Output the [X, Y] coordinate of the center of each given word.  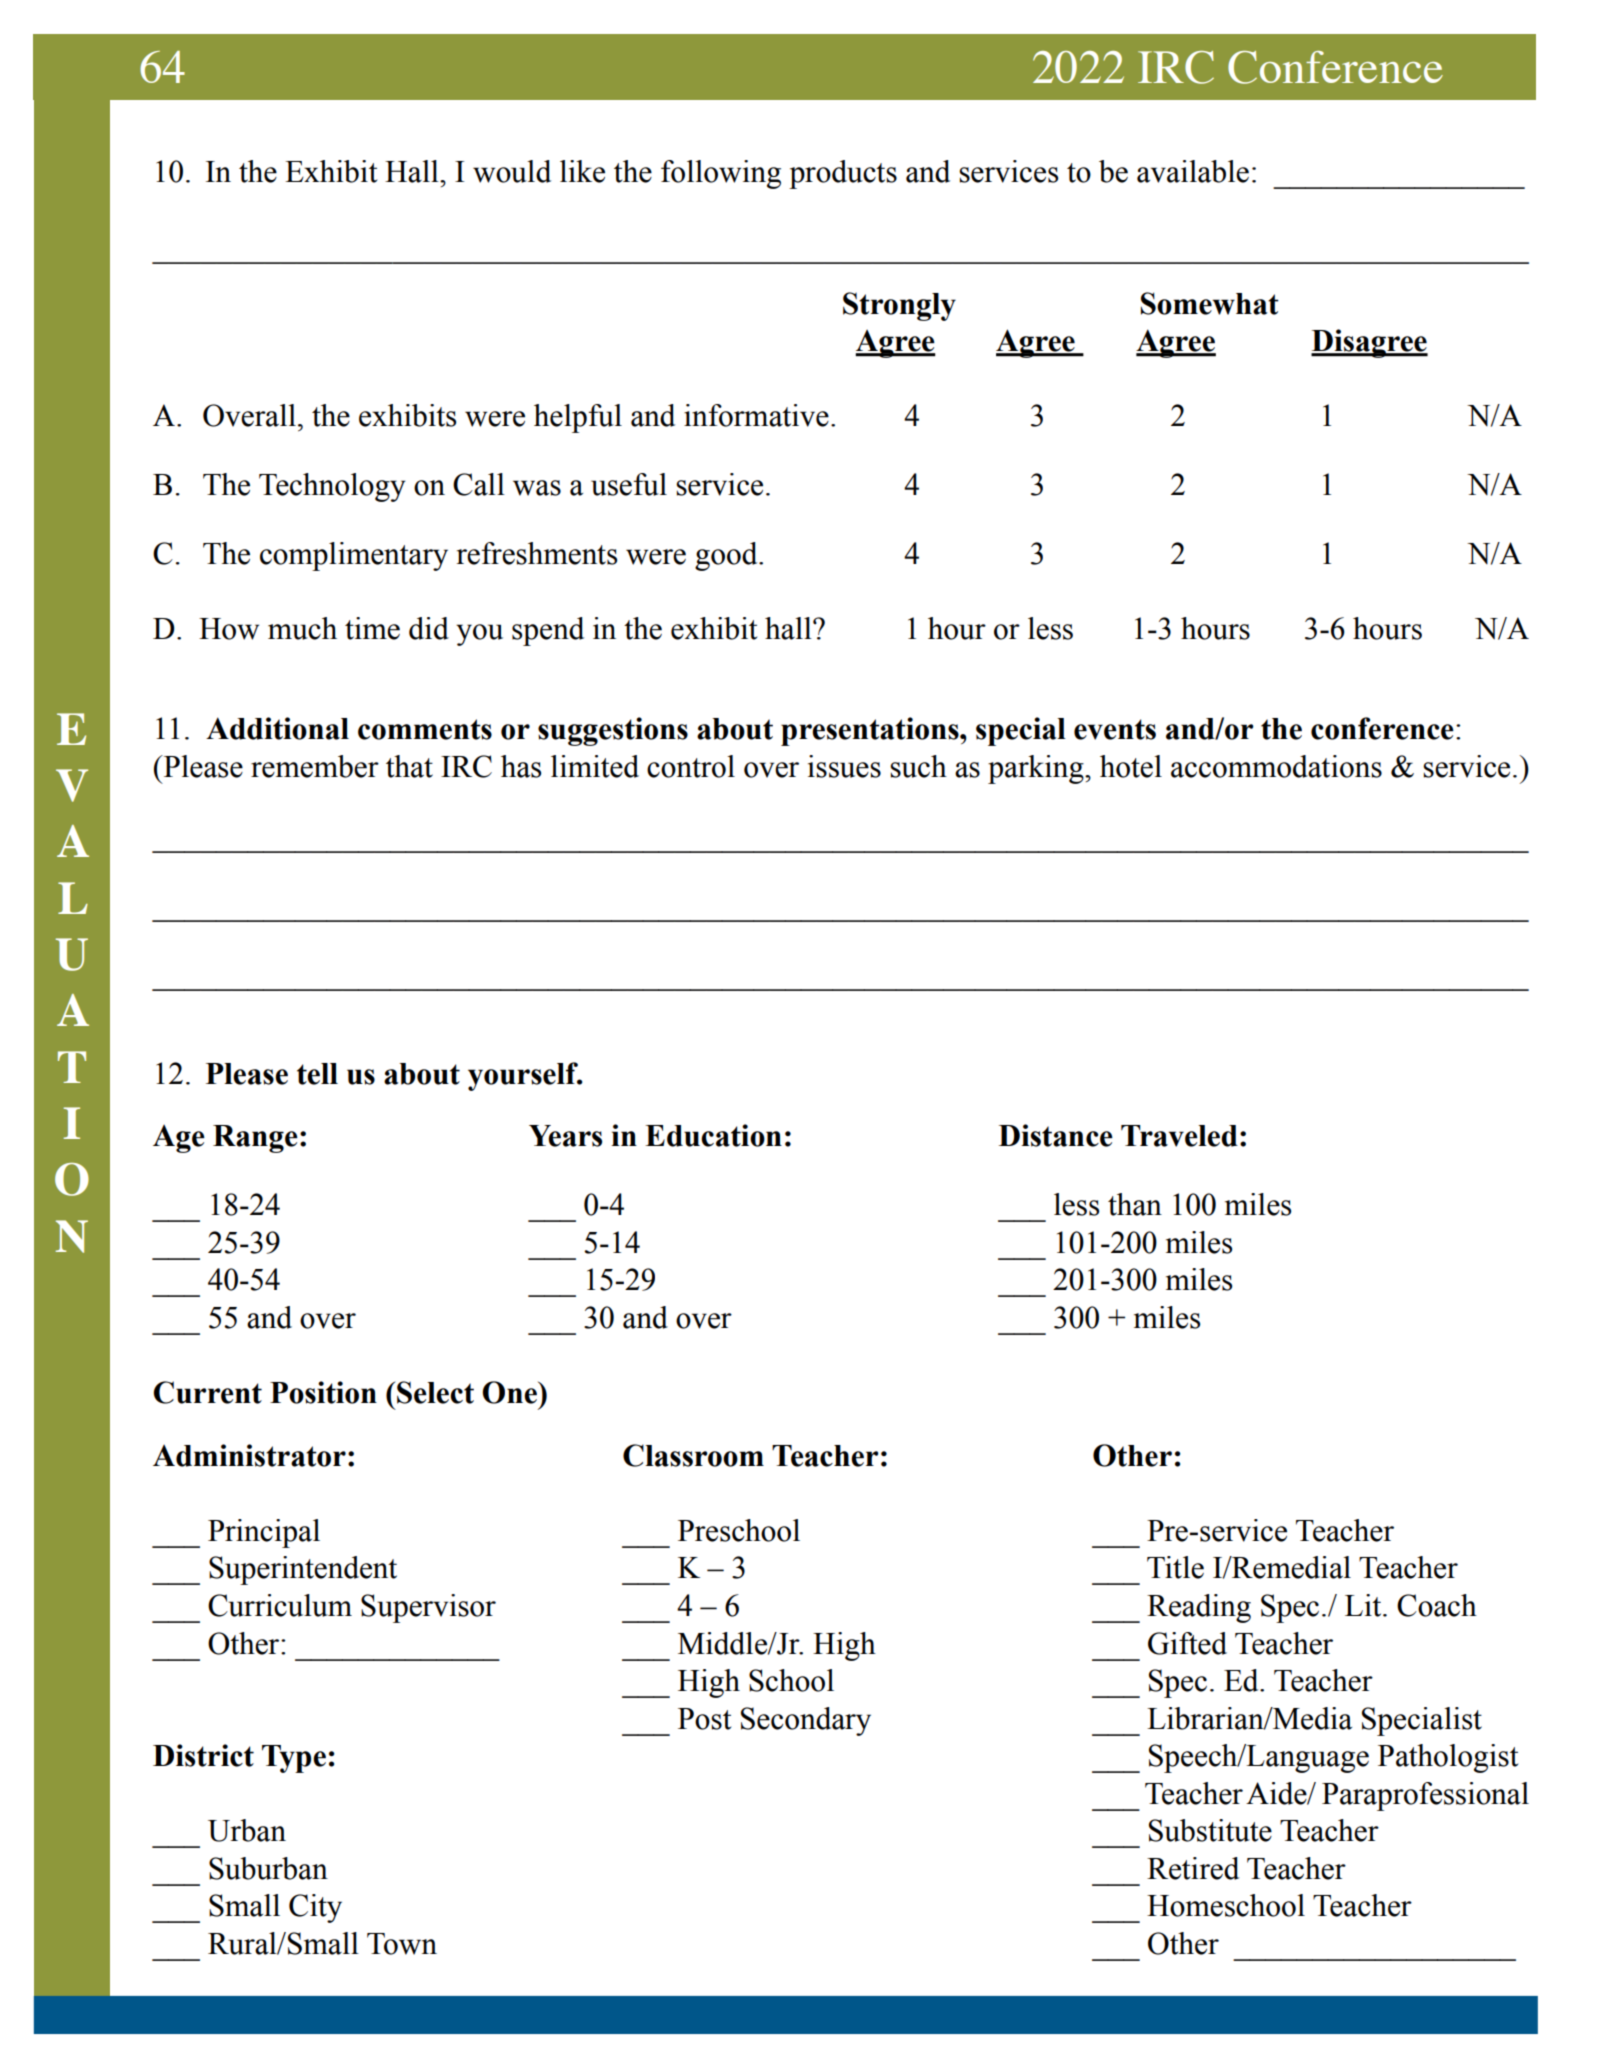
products [843, 174]
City [315, 1908]
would [512, 171]
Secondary [806, 1721]
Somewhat [1210, 303]
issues [844, 766]
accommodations [1276, 766]
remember [315, 766]
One [510, 1392]
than [1135, 1204]
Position [323, 1392]
